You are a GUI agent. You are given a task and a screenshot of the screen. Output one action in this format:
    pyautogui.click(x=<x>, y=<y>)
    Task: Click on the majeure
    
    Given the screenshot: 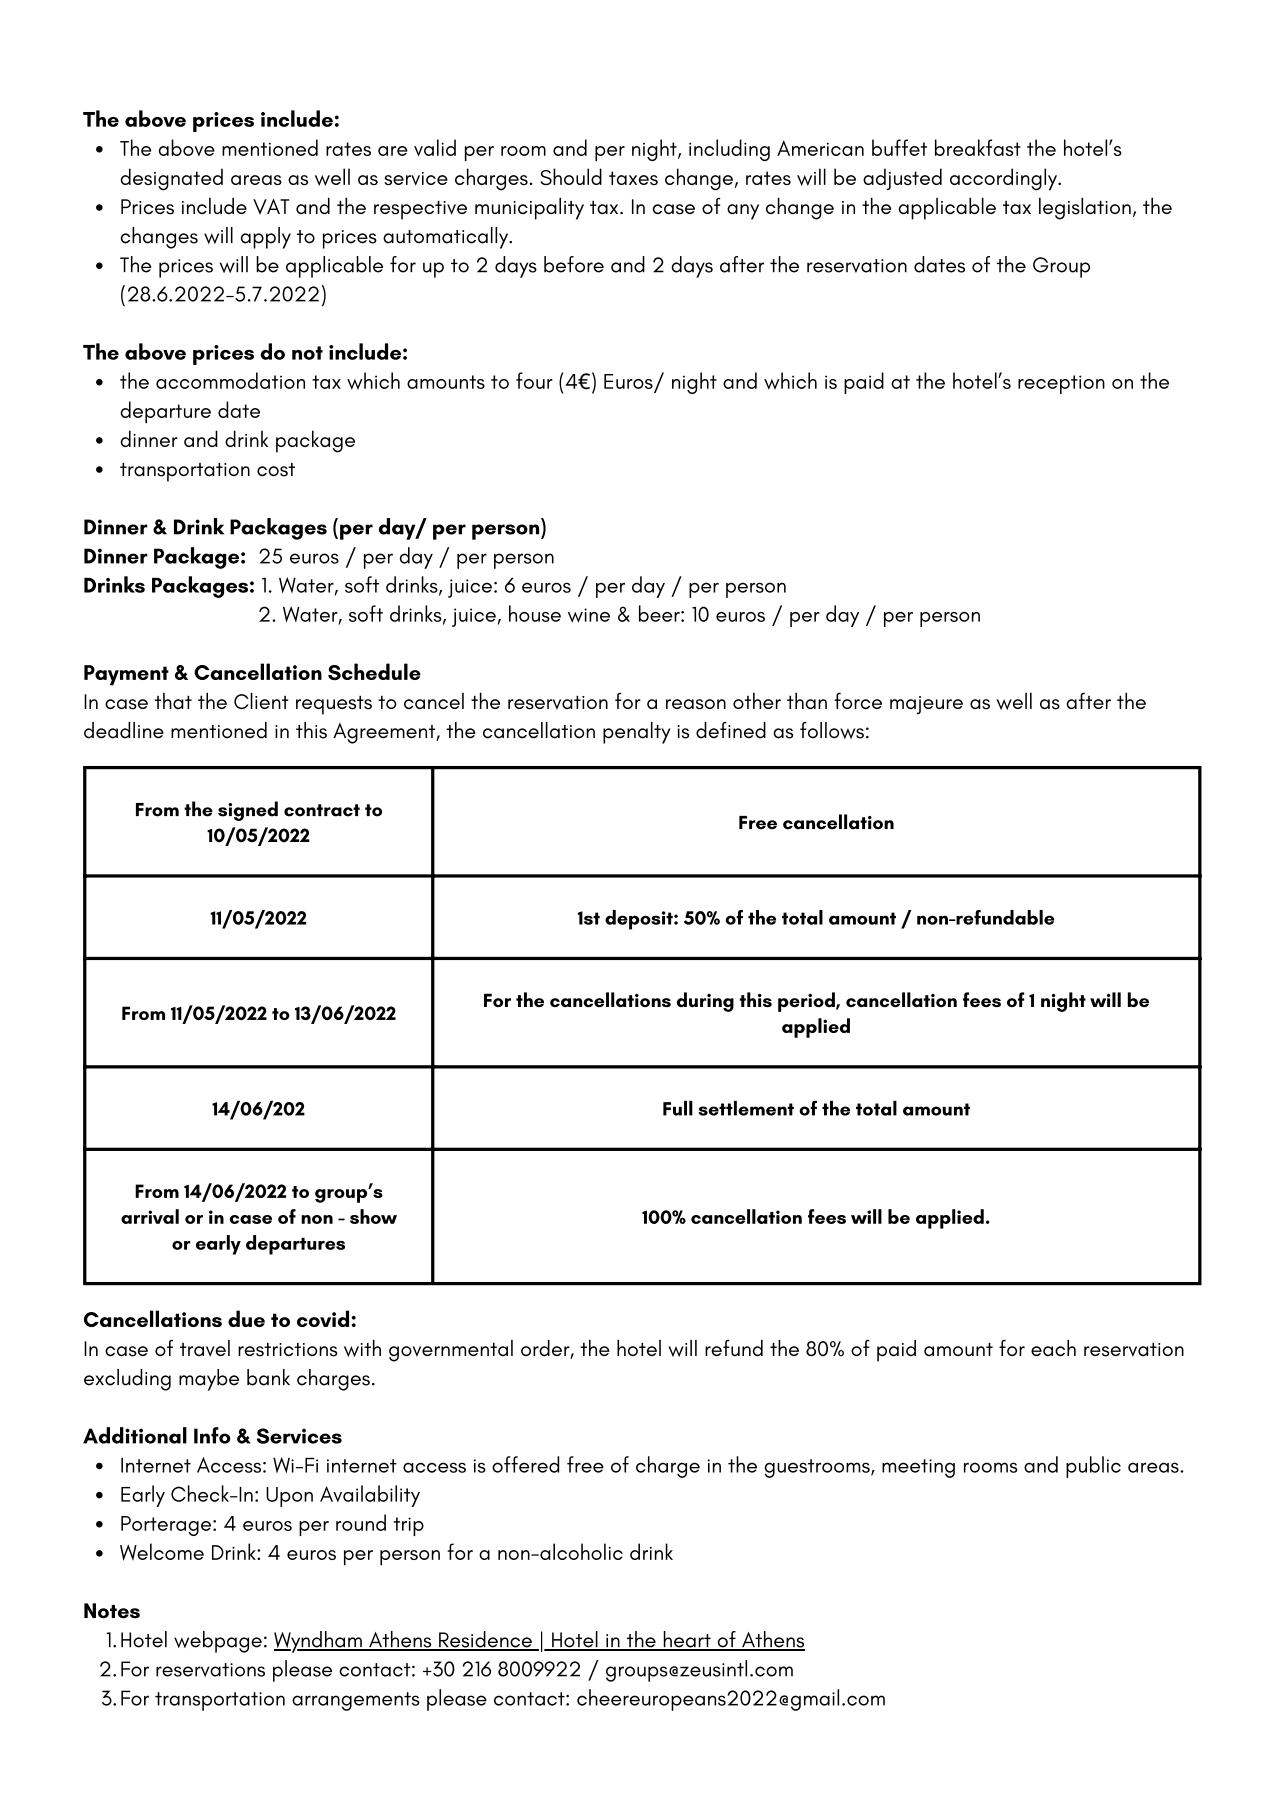 What is the action you would take?
    pyautogui.click(x=926, y=705)
